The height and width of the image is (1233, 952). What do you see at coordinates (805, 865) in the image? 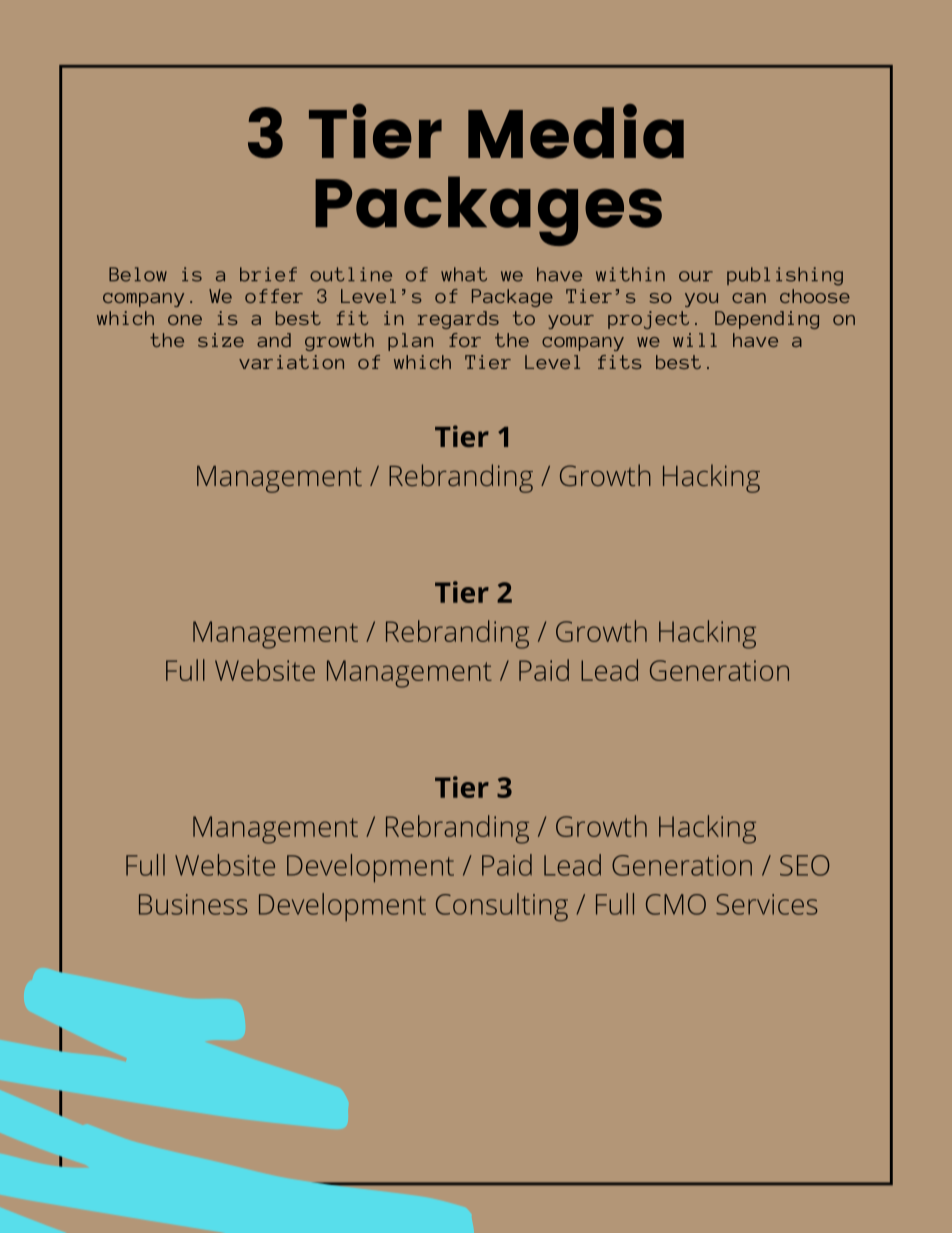
I see `SEO` at bounding box center [805, 865].
